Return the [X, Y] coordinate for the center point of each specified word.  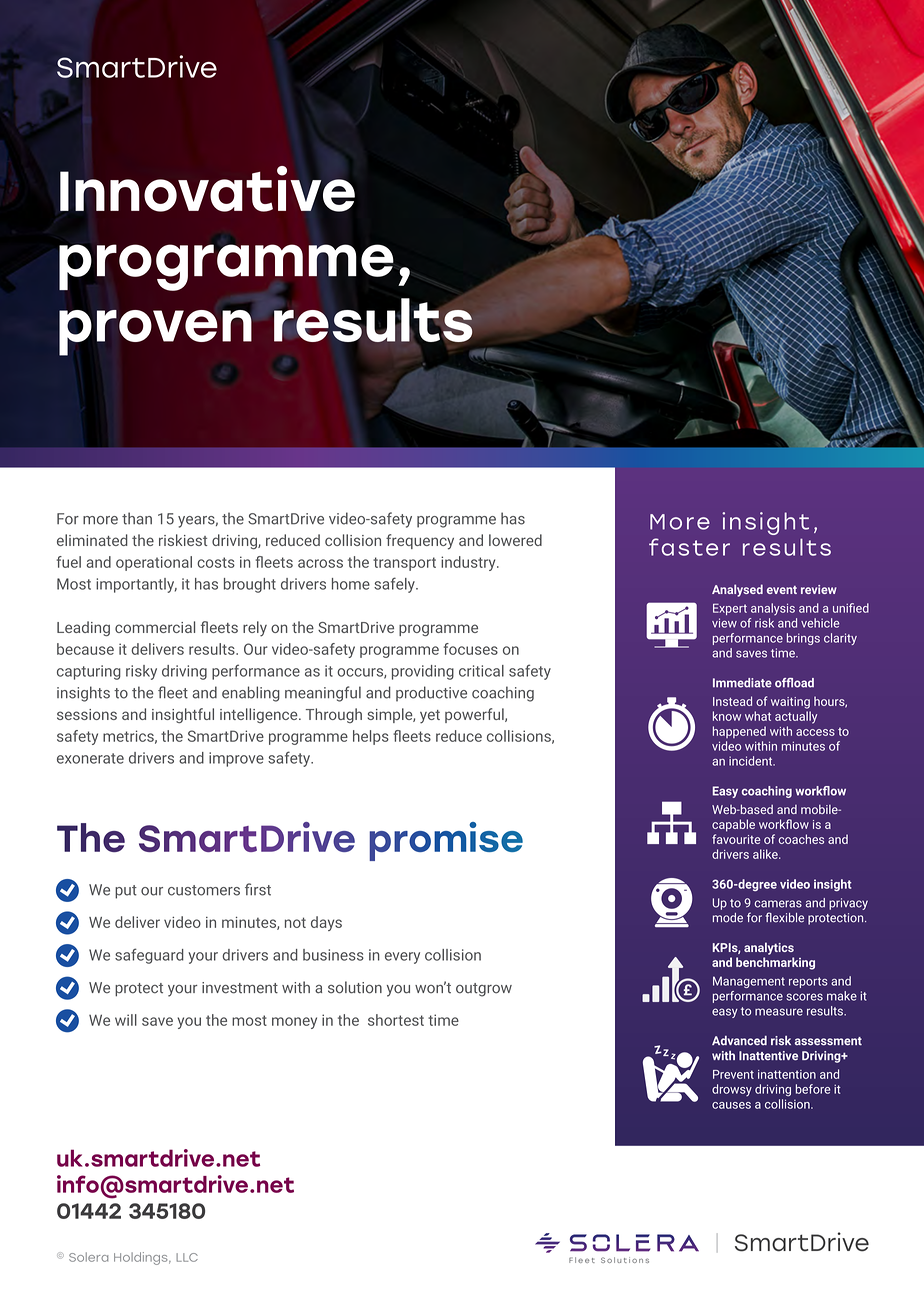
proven [155, 333]
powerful [475, 715]
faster [689, 547]
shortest [396, 1020]
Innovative [207, 189]
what [758, 716]
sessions [87, 714]
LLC [187, 1257]
